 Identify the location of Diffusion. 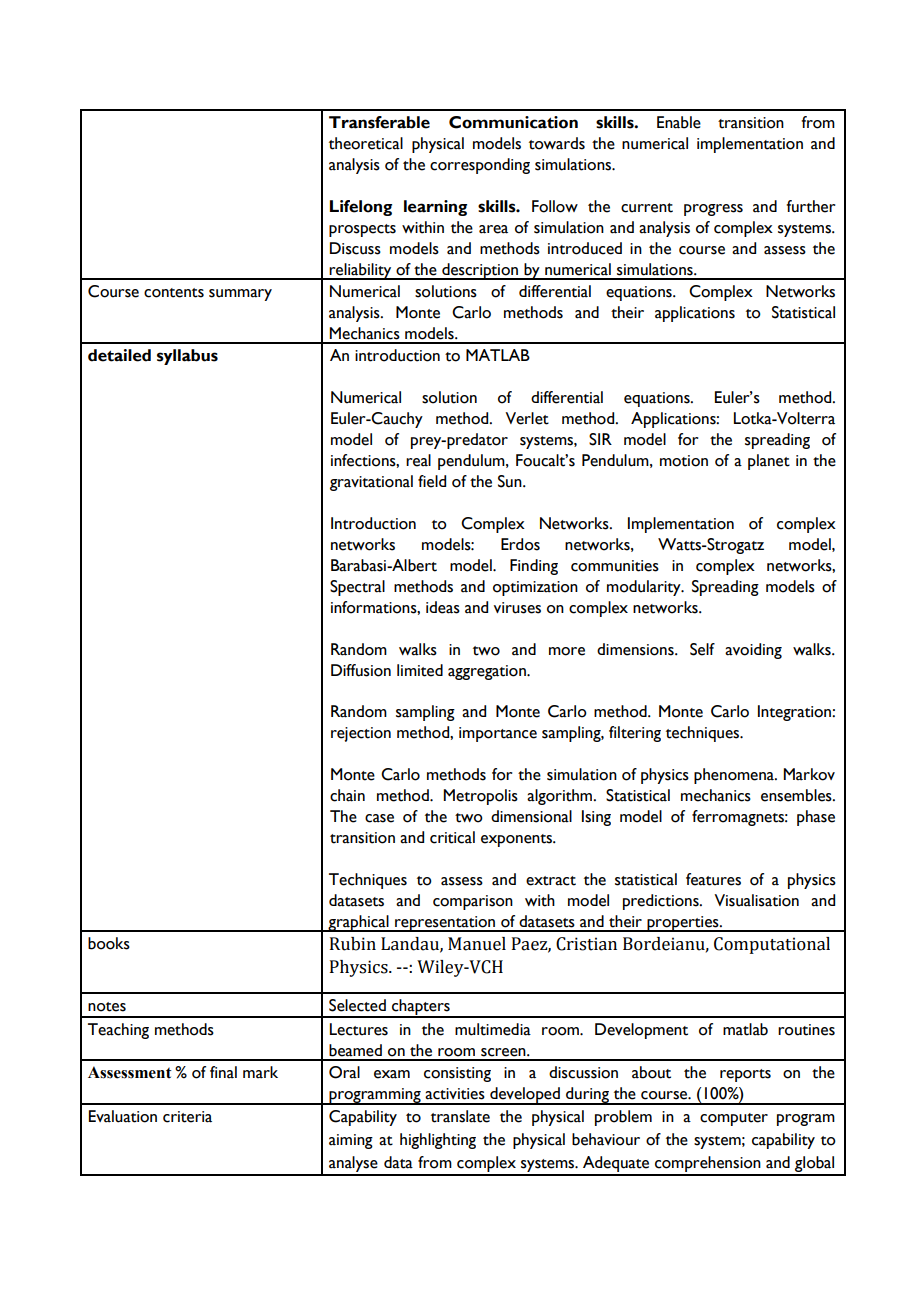
(361, 670).
